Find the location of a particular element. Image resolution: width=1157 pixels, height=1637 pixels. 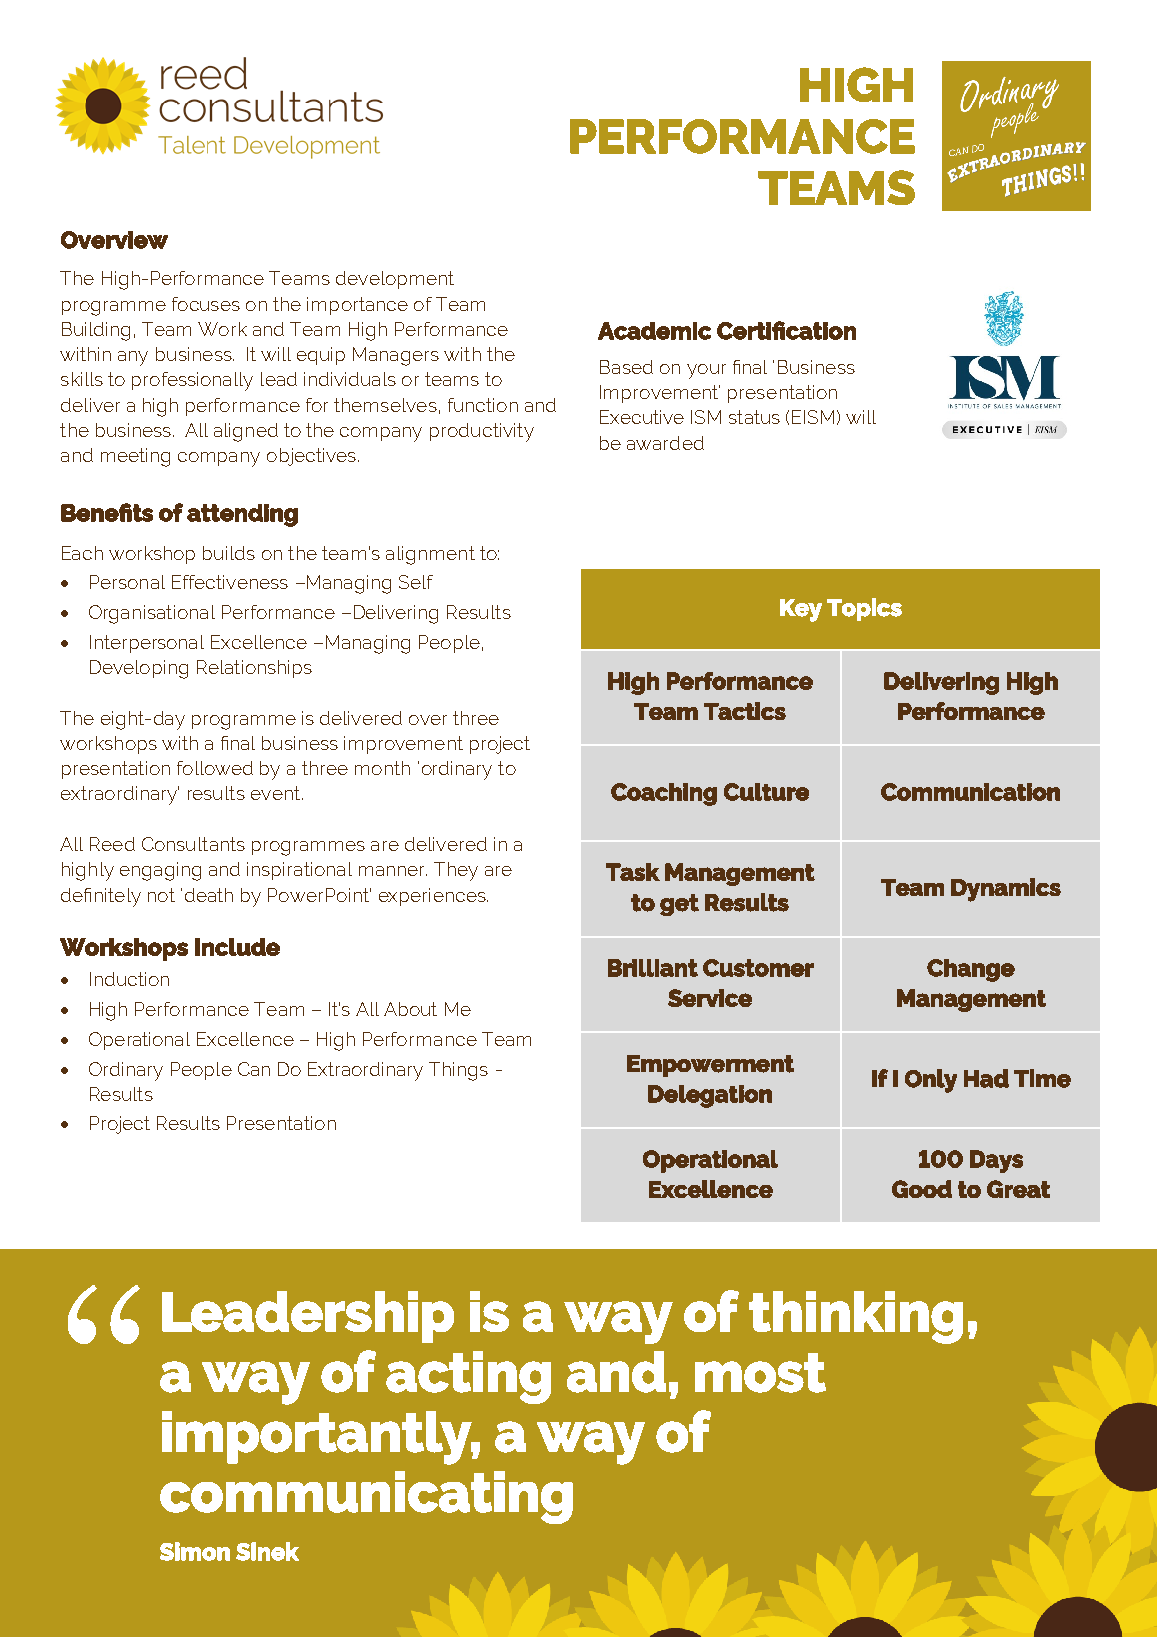

Task is located at coordinates (633, 872).
